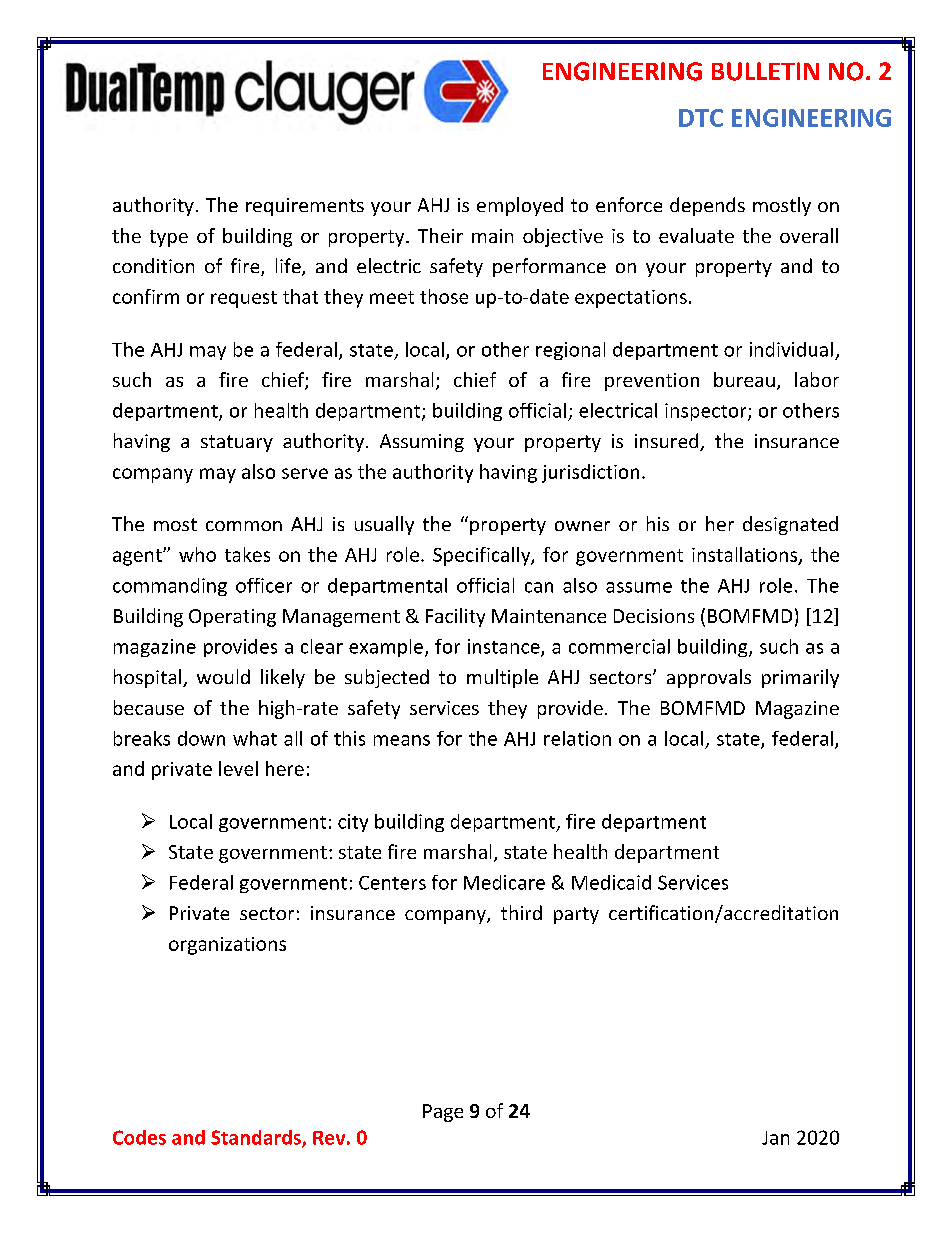 The image size is (952, 1233). Describe the element at coordinates (520, 206) in the screenshot. I see `employed` at that location.
